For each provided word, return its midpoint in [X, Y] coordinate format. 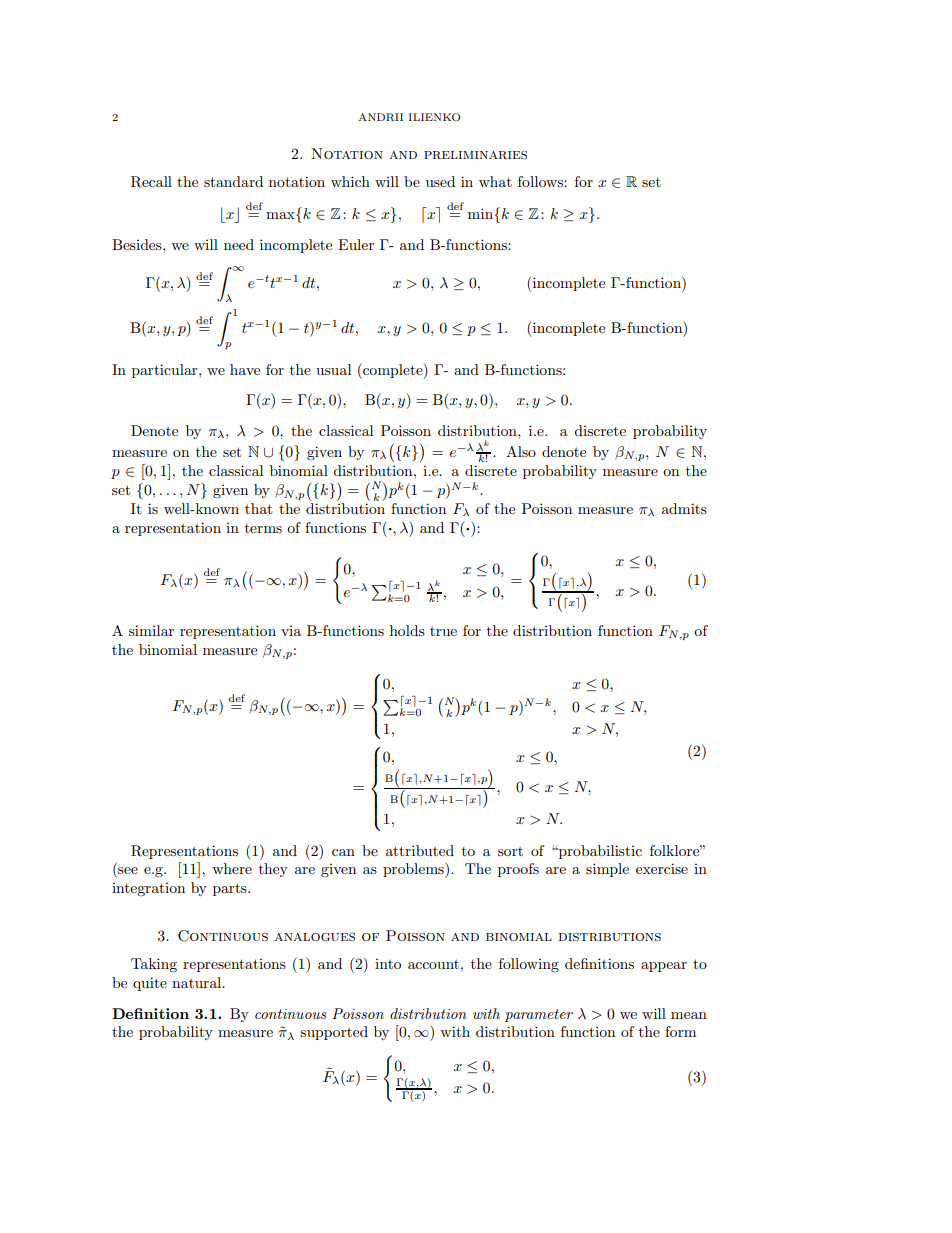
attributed [420, 850]
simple [607, 870]
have [245, 369]
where [232, 868]
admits [684, 508]
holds [407, 630]
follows [541, 181]
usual [333, 369]
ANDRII [380, 117]
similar [151, 630]
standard [233, 181]
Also [521, 451]
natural [198, 982]
